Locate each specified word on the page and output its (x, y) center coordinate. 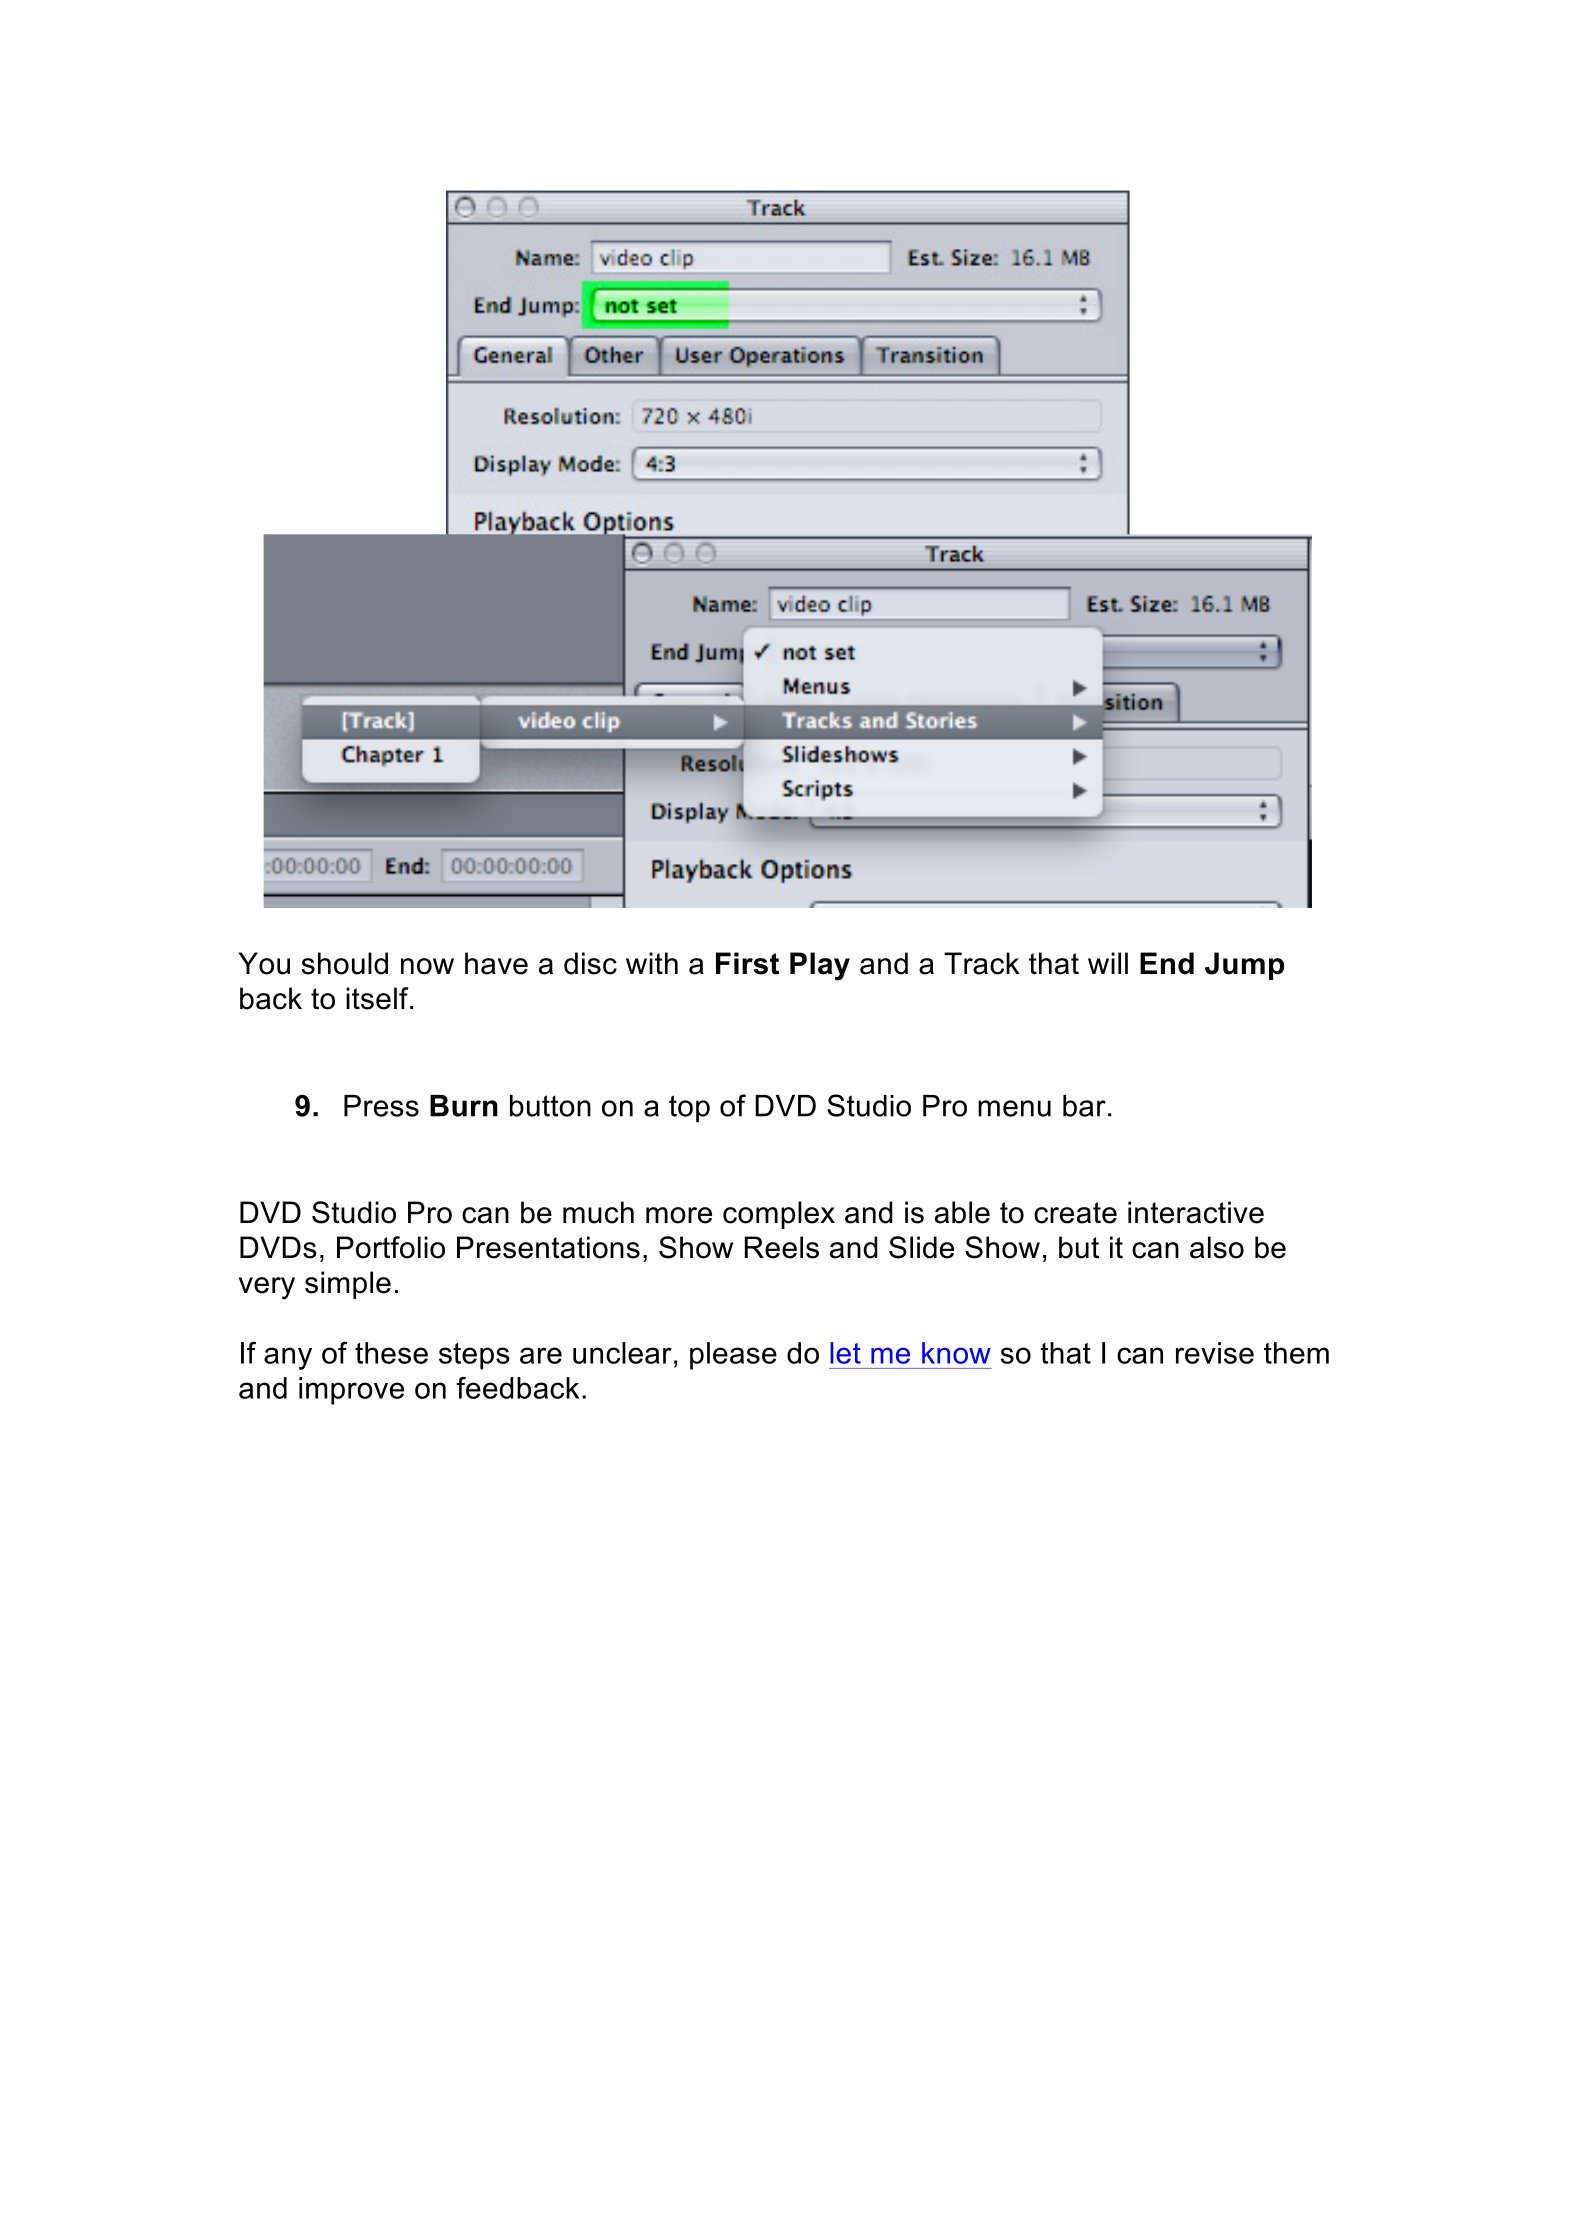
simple (348, 1285)
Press (381, 1106)
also (1217, 1247)
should (345, 963)
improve (351, 1391)
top (689, 1108)
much (598, 1212)
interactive (1196, 1212)
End (1167, 963)
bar (1084, 1106)
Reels (782, 1247)
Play (820, 966)
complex (779, 1215)
